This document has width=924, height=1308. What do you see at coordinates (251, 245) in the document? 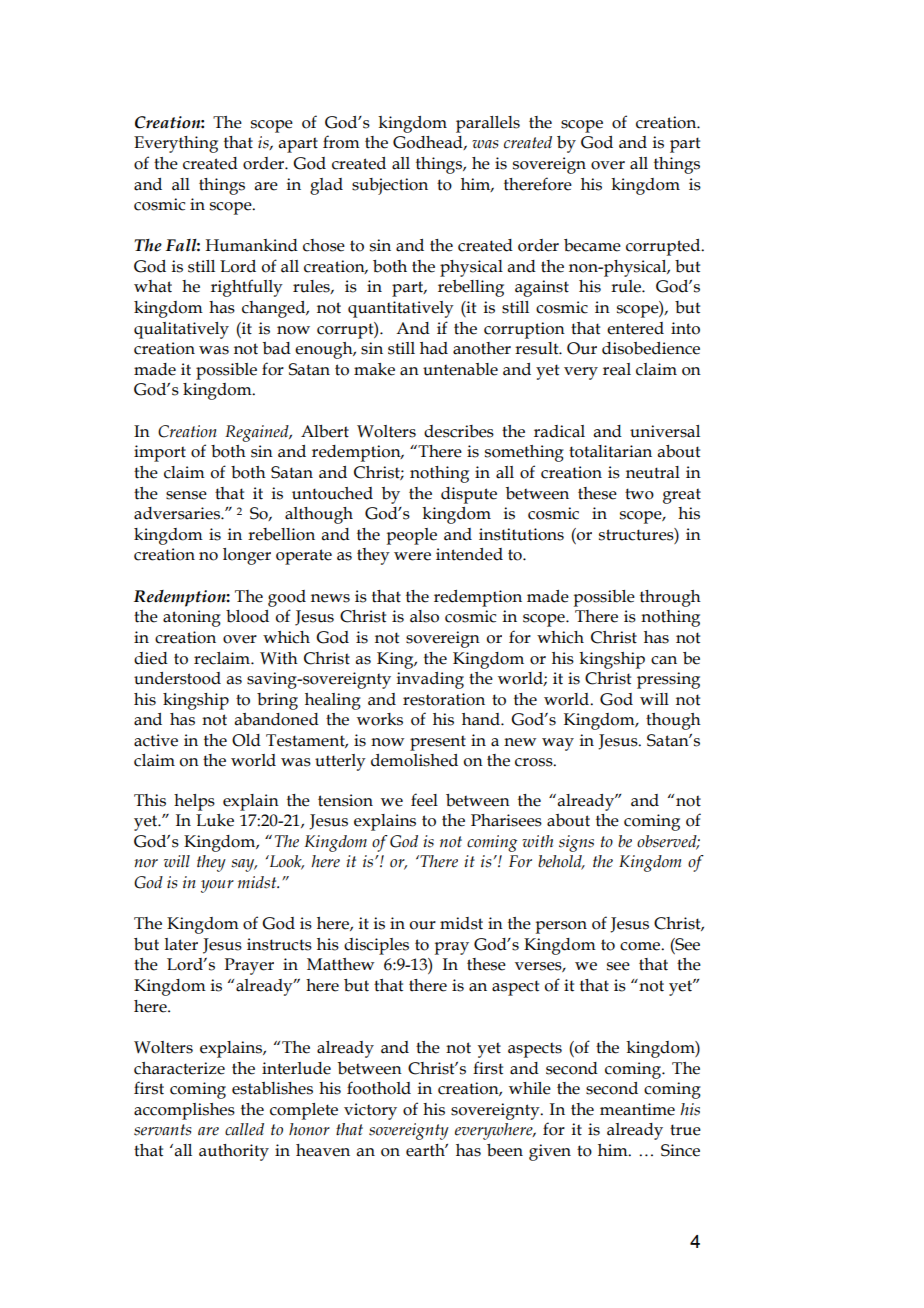
I see `Humankind` at bounding box center [251, 245].
